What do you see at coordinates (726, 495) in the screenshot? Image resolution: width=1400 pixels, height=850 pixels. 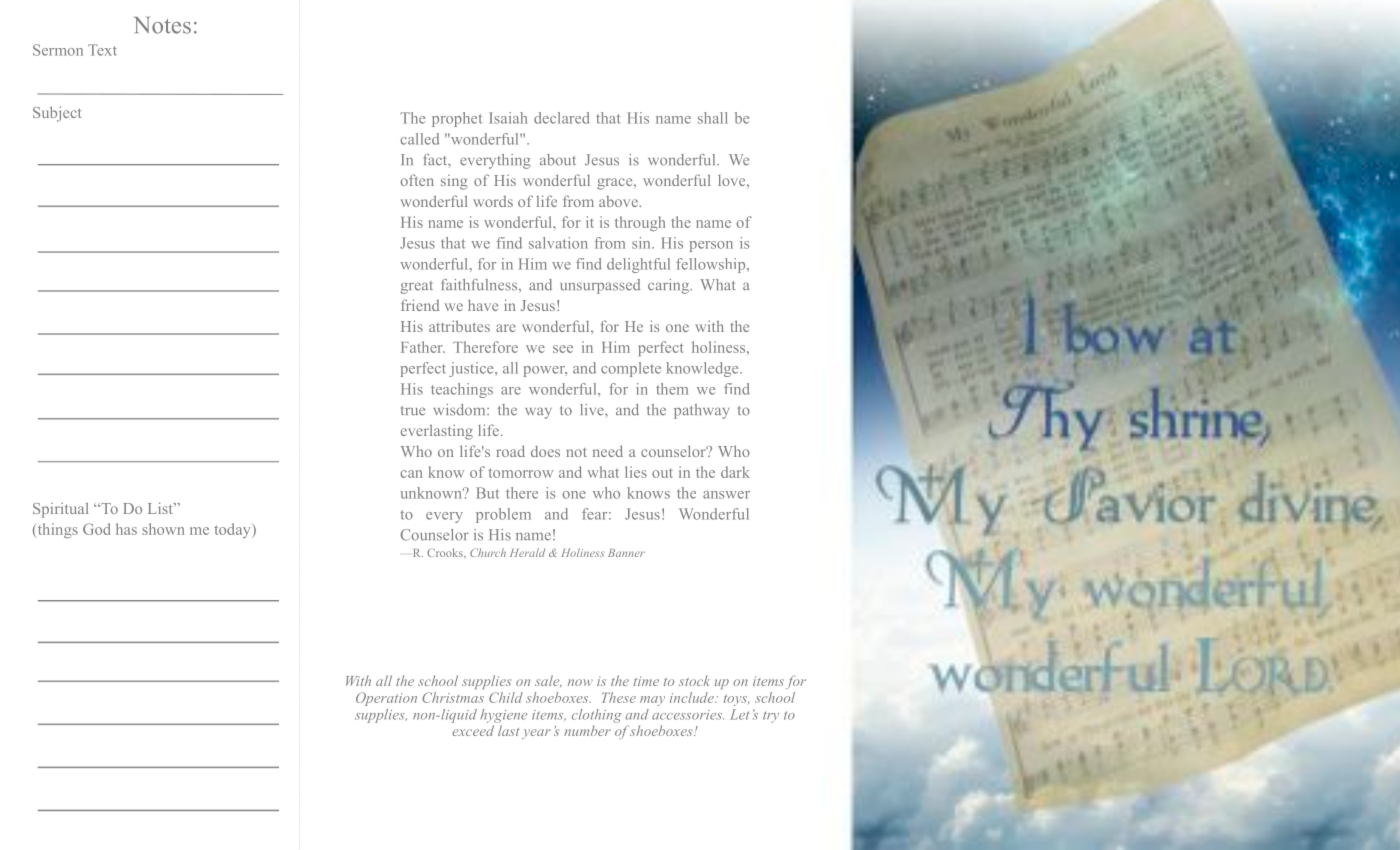 I see `answer` at bounding box center [726, 495].
